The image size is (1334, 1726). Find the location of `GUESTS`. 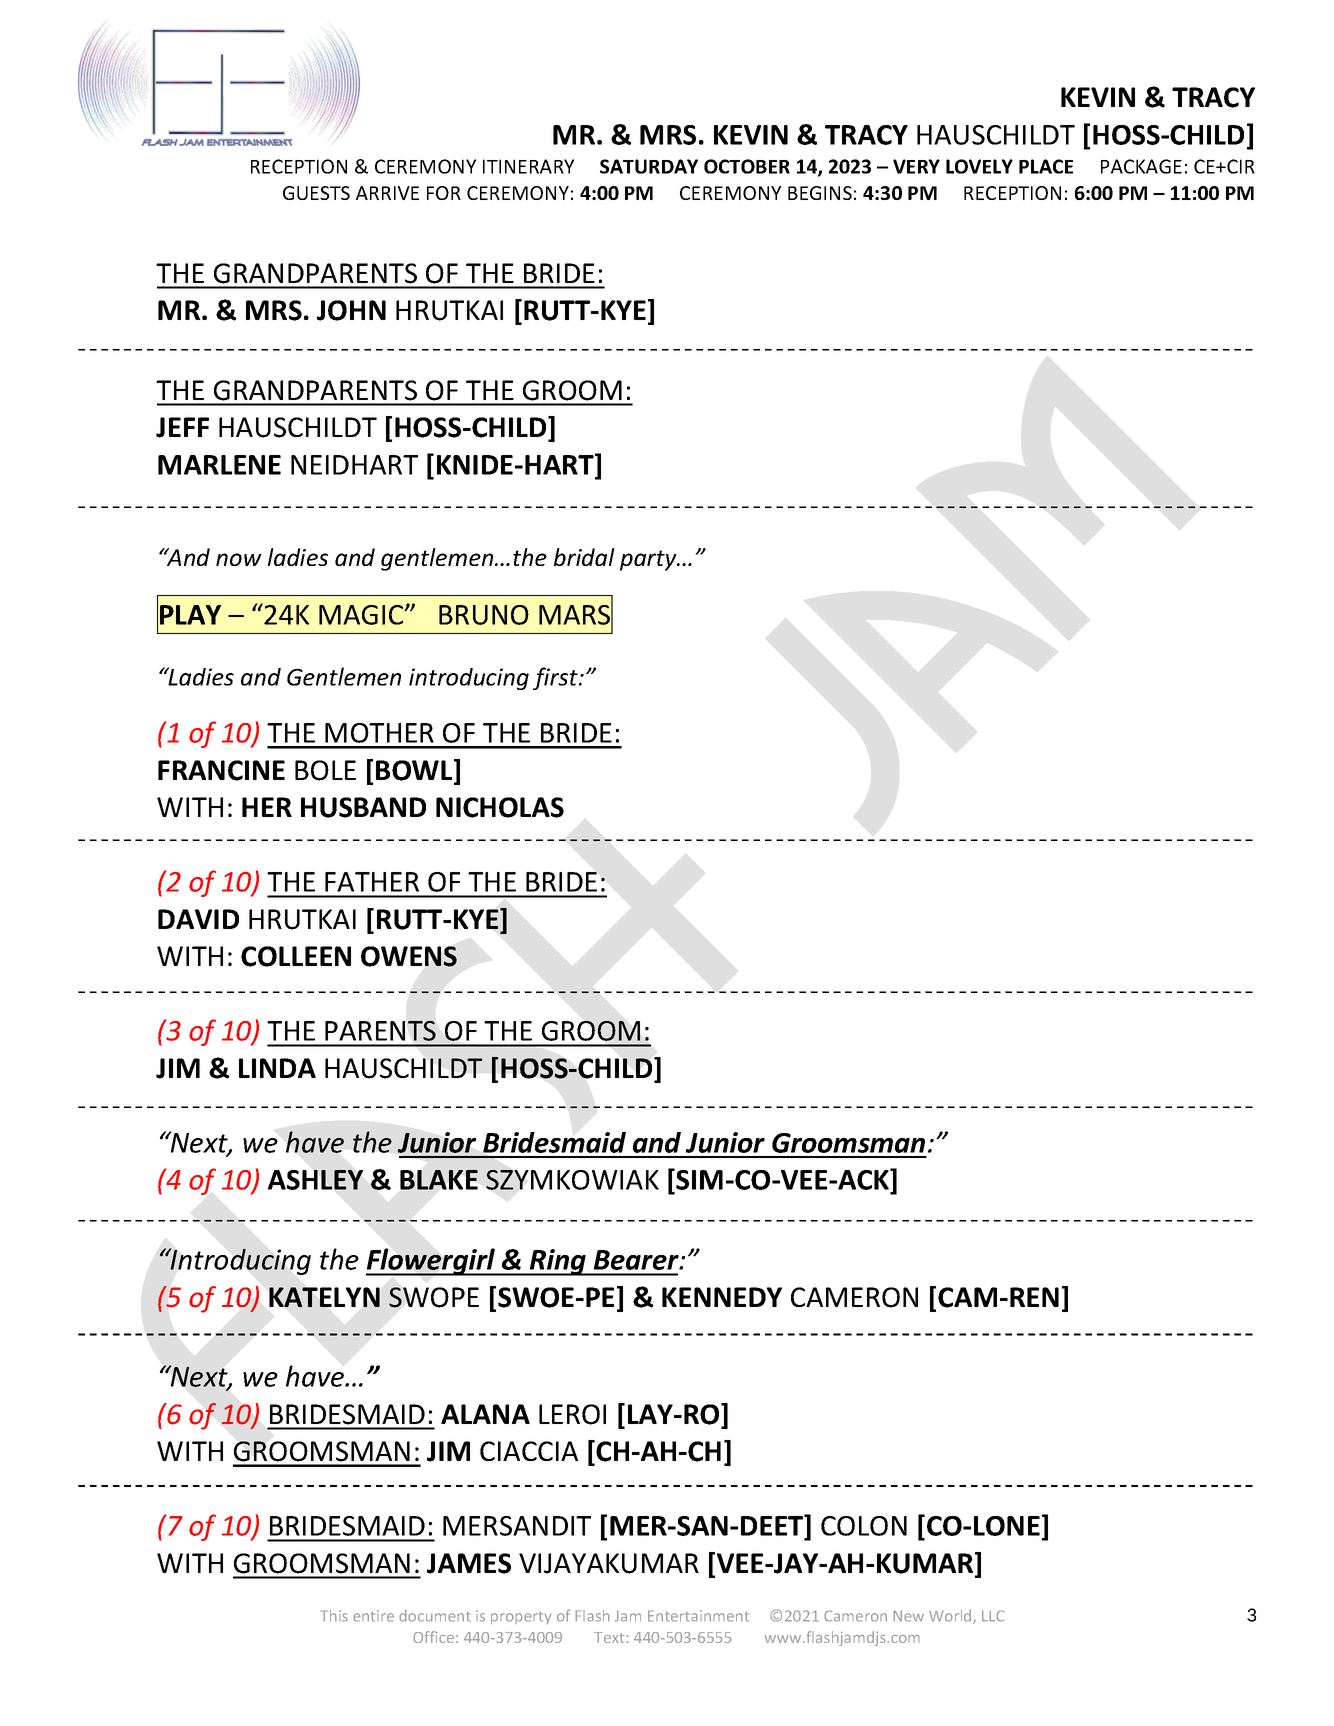

GUESTS is located at coordinates (316, 193).
